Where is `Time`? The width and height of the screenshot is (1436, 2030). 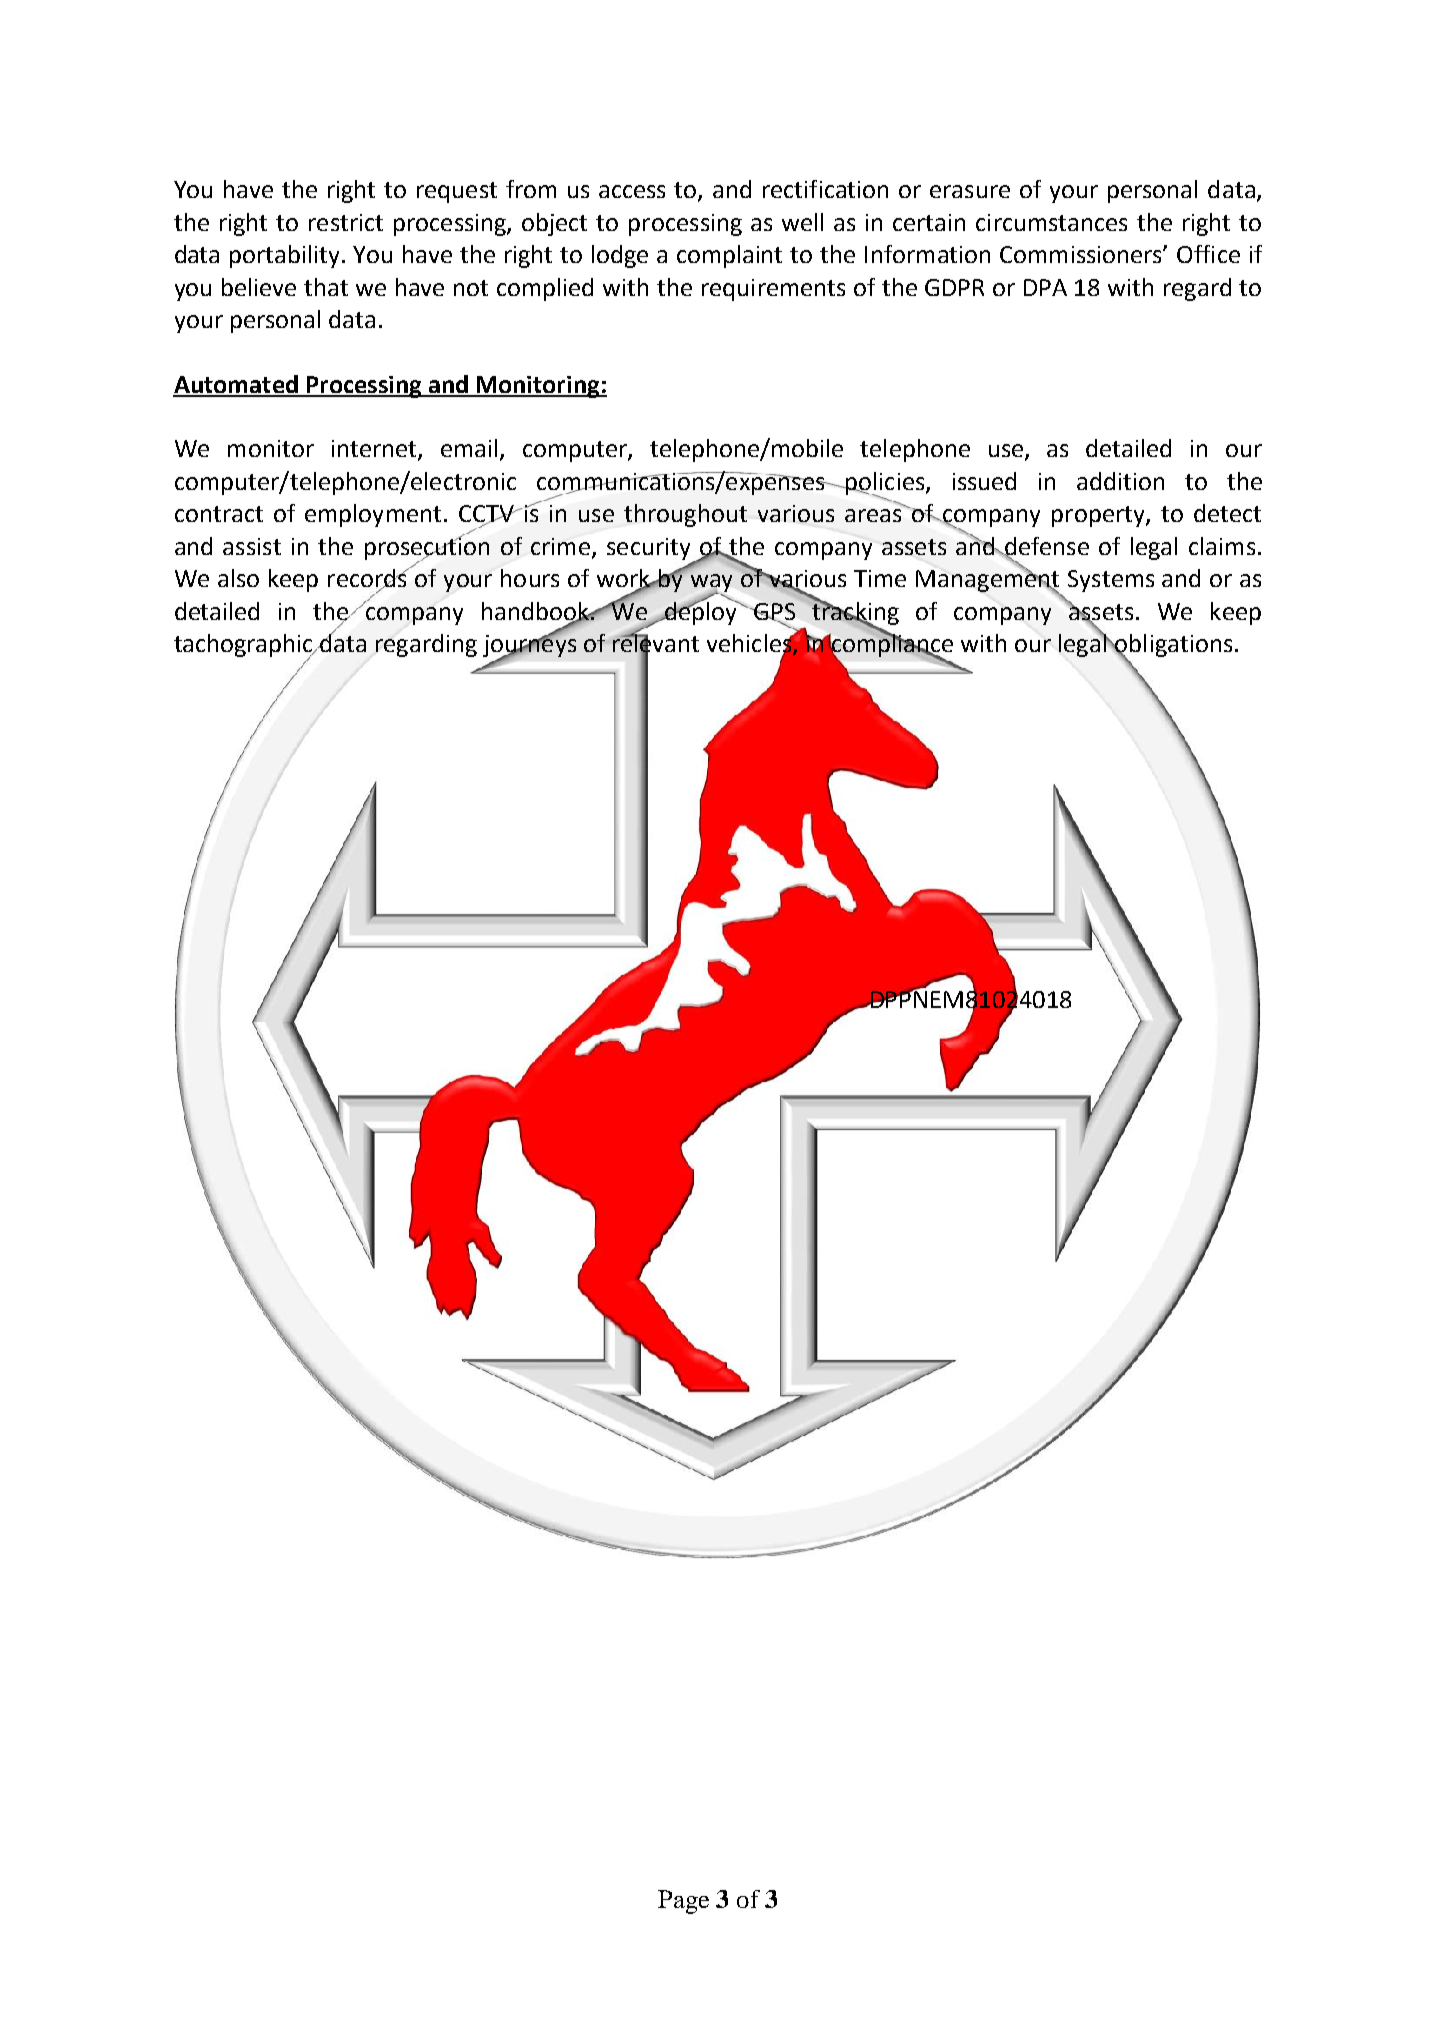 Time is located at coordinates (880, 578).
